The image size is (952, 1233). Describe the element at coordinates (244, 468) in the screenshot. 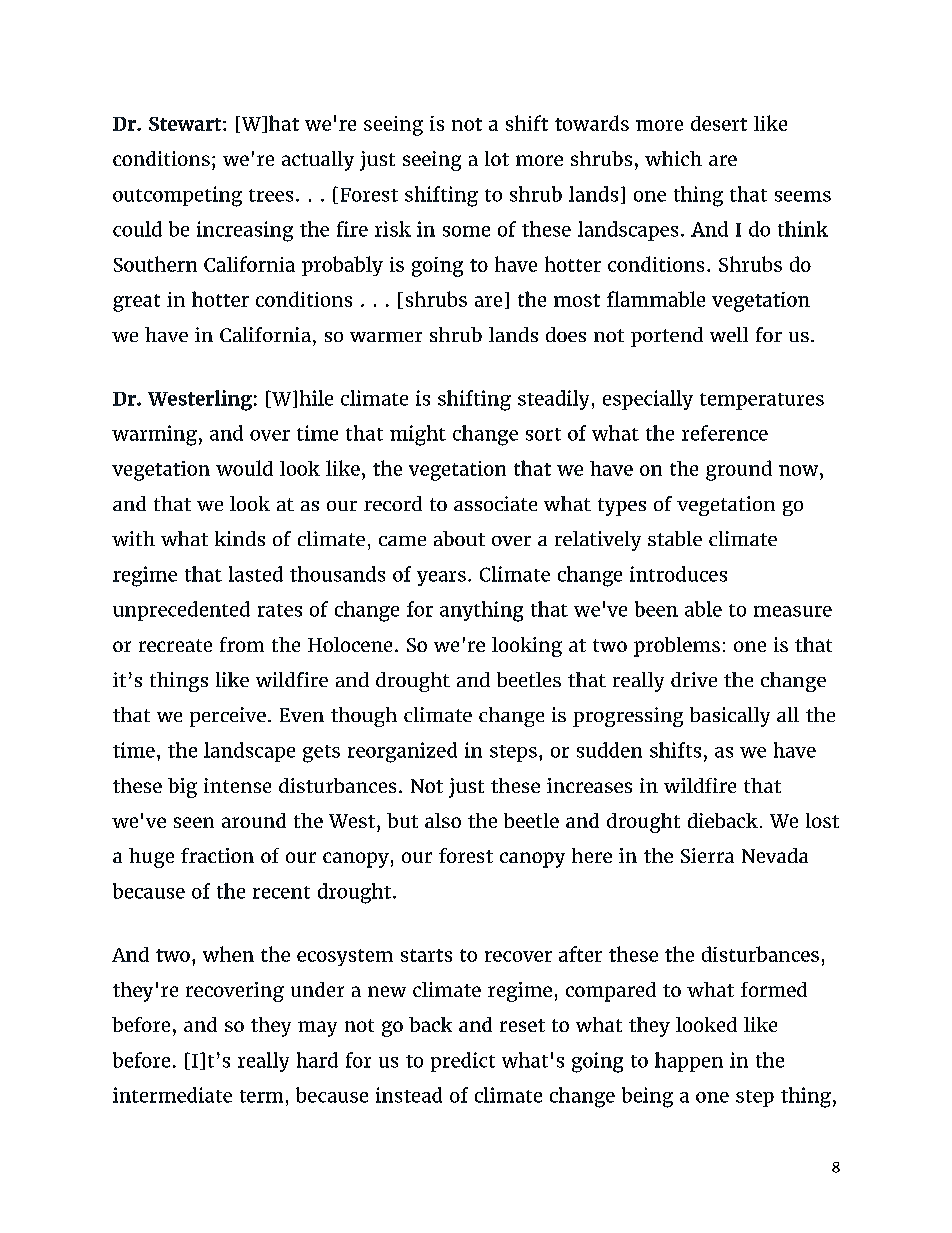

I see `would` at that location.
